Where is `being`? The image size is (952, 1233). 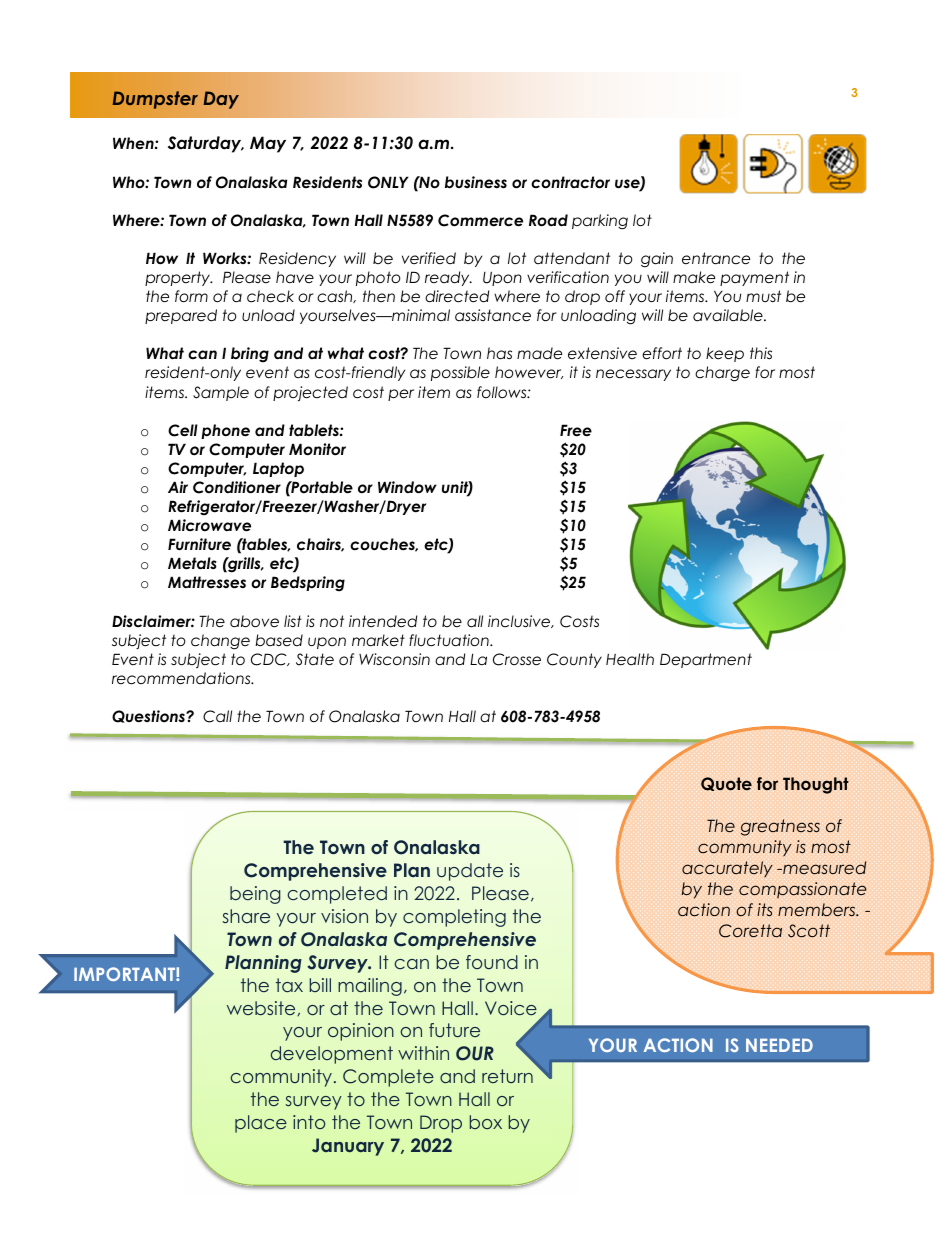 being is located at coordinates (255, 895).
